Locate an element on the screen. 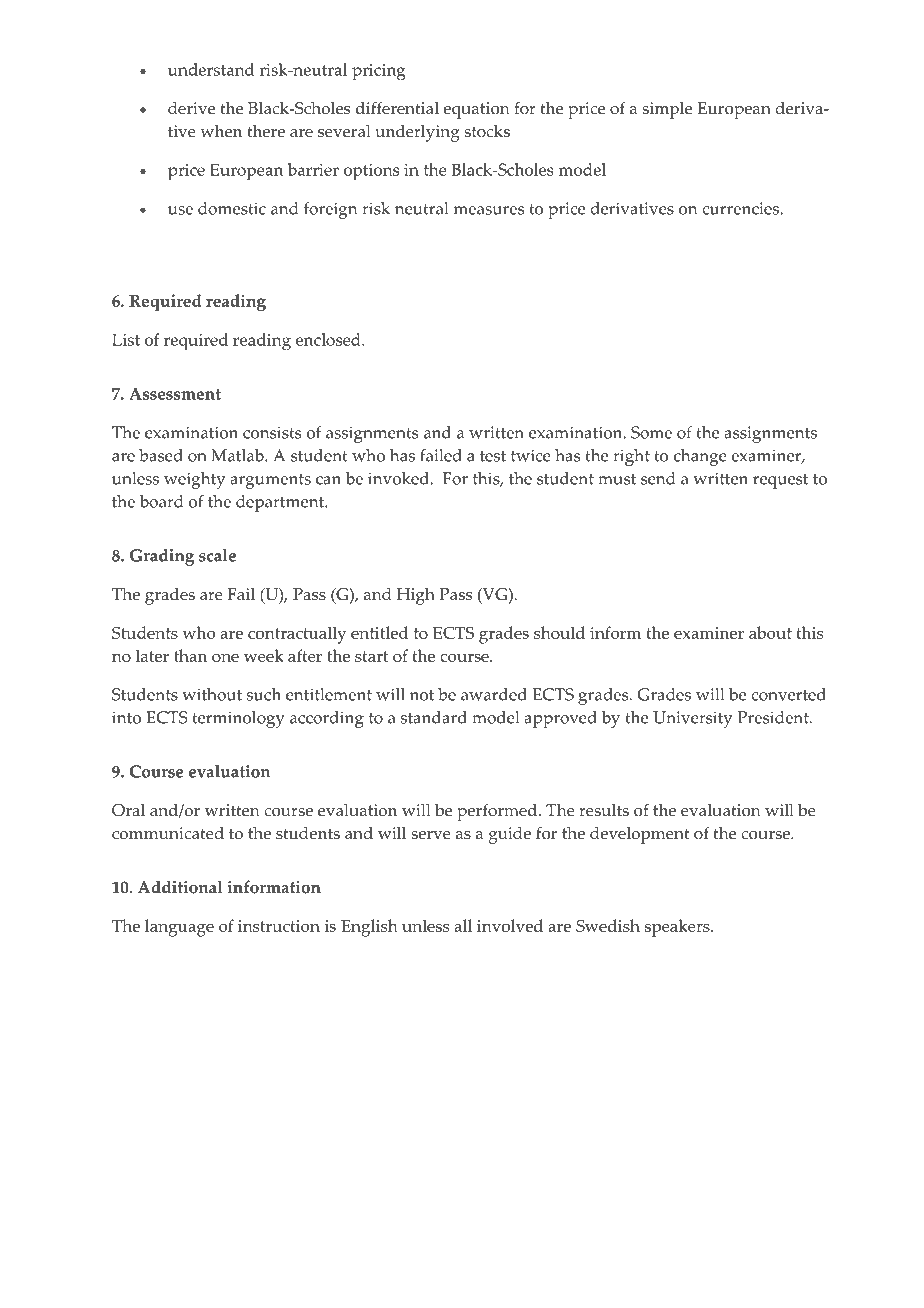 The width and height of the screenshot is (924, 1308). derive is located at coordinates (191, 108).
